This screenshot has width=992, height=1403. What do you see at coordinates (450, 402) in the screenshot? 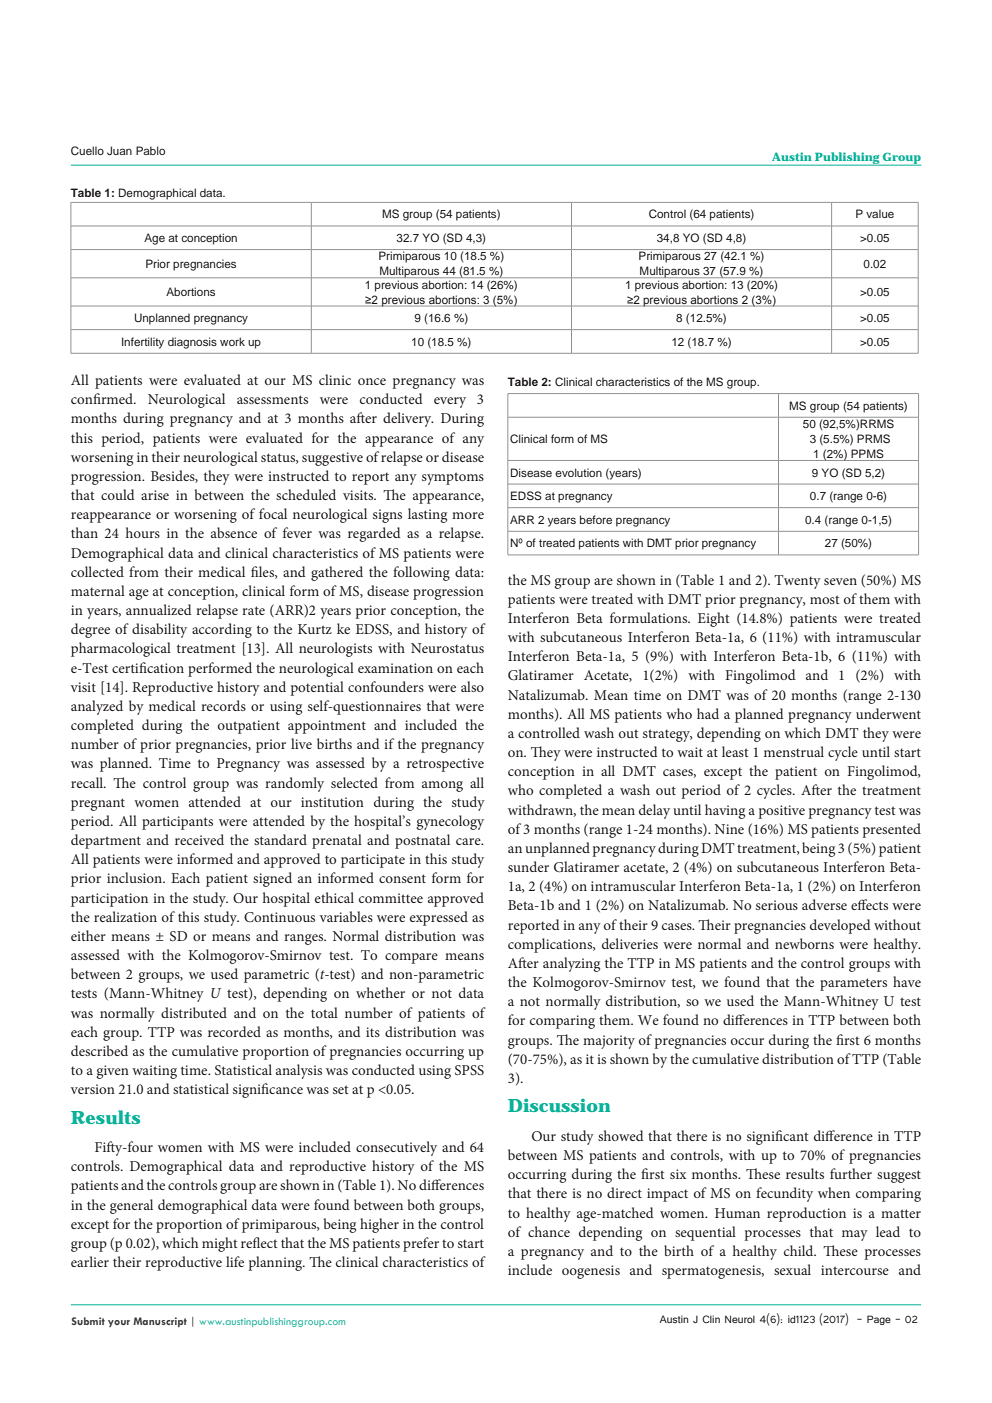
I see `every` at bounding box center [450, 402].
